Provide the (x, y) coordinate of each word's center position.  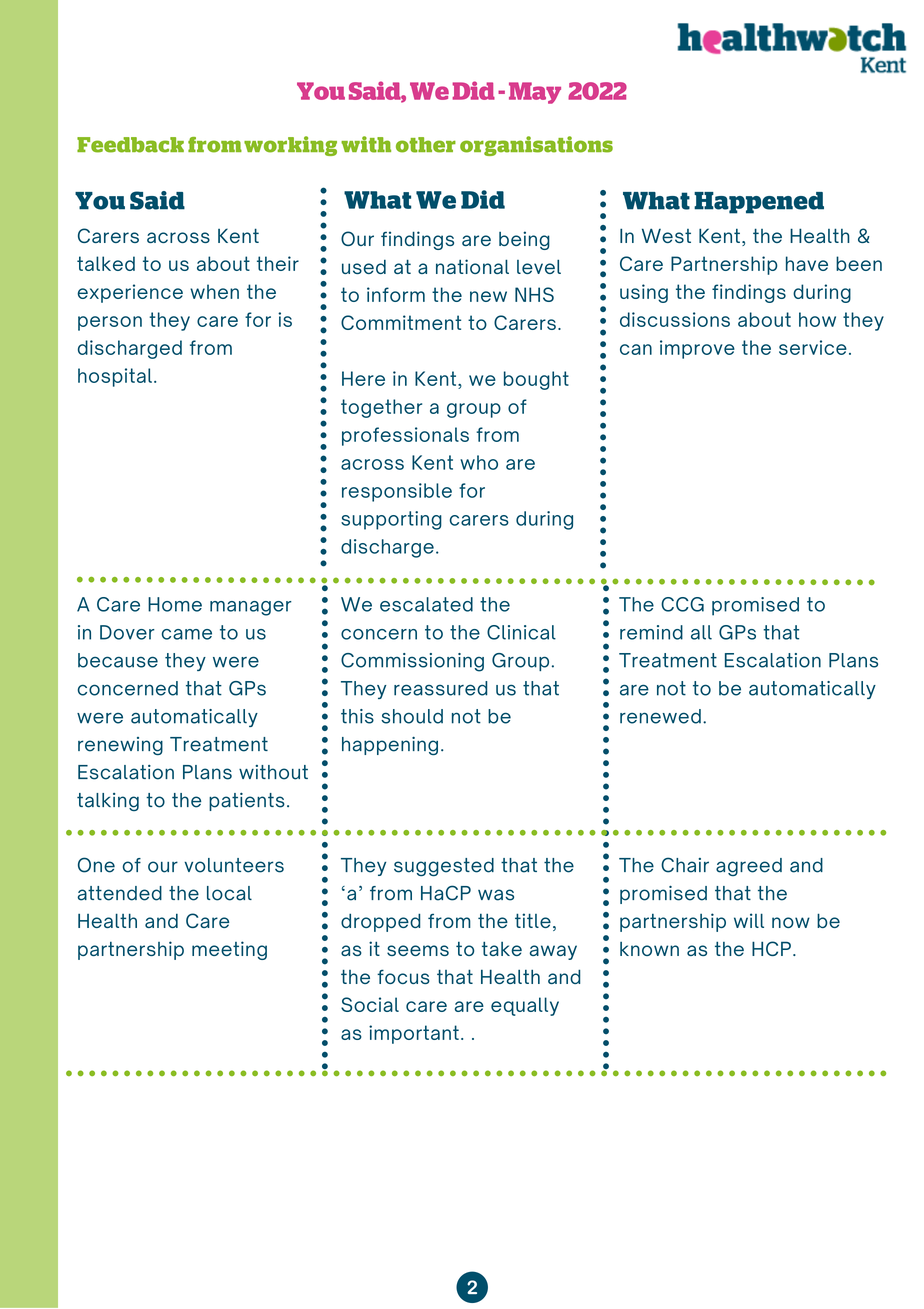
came (187, 634)
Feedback (130, 145)
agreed (749, 867)
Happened (759, 203)
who (479, 462)
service (813, 347)
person (110, 323)
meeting (229, 950)
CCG (682, 604)
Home (175, 604)
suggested (444, 867)
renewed (660, 716)
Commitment (401, 322)
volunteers (234, 865)
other (426, 145)
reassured (440, 688)
